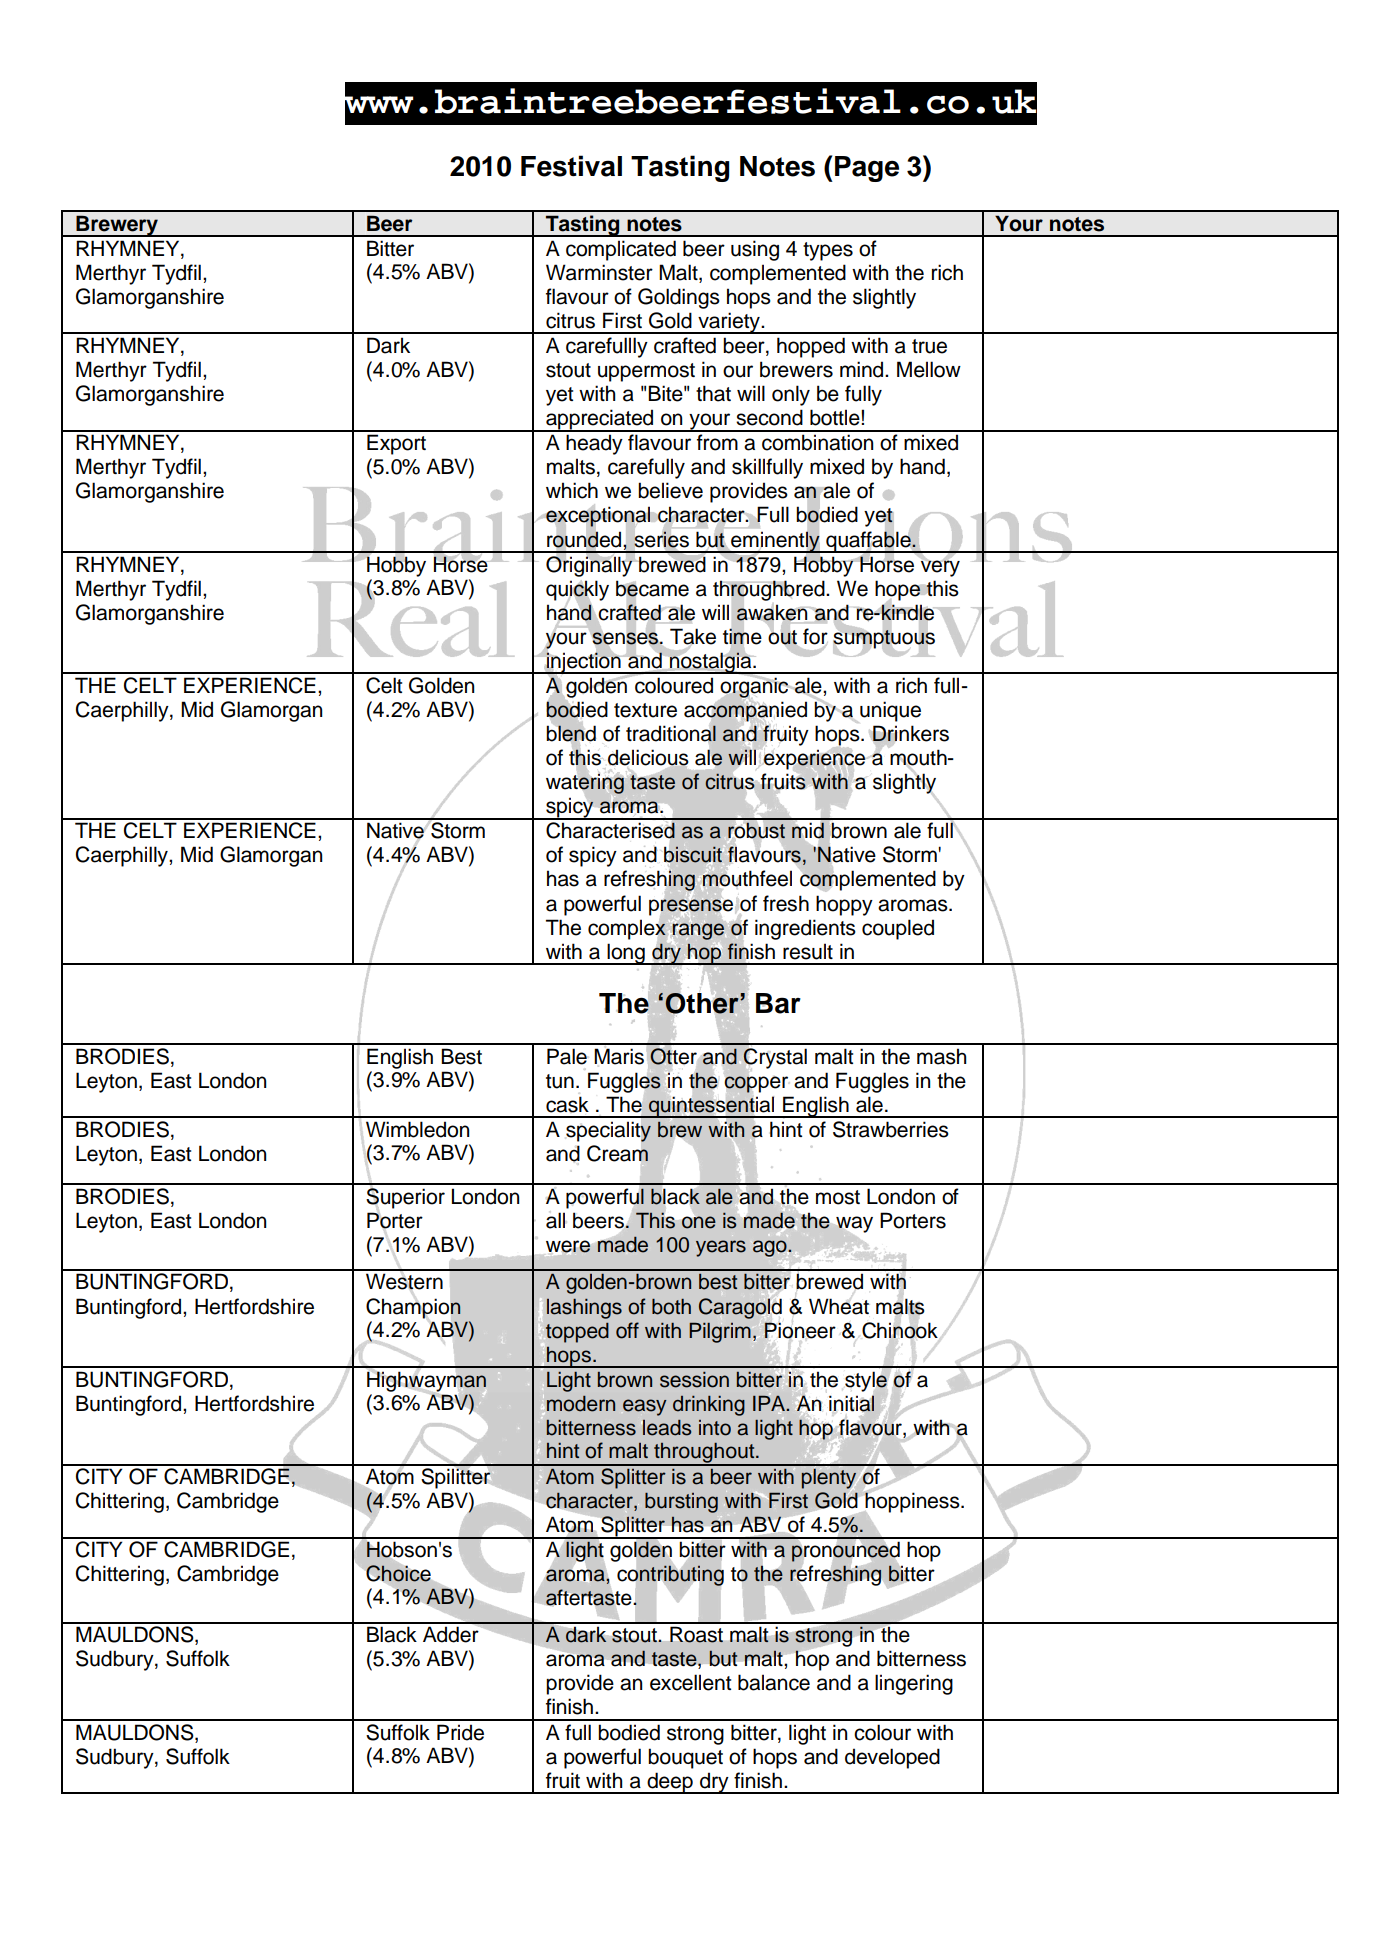 The image size is (1382, 1955). Describe the element at coordinates (713, 393) in the screenshot. I see `that` at that location.
